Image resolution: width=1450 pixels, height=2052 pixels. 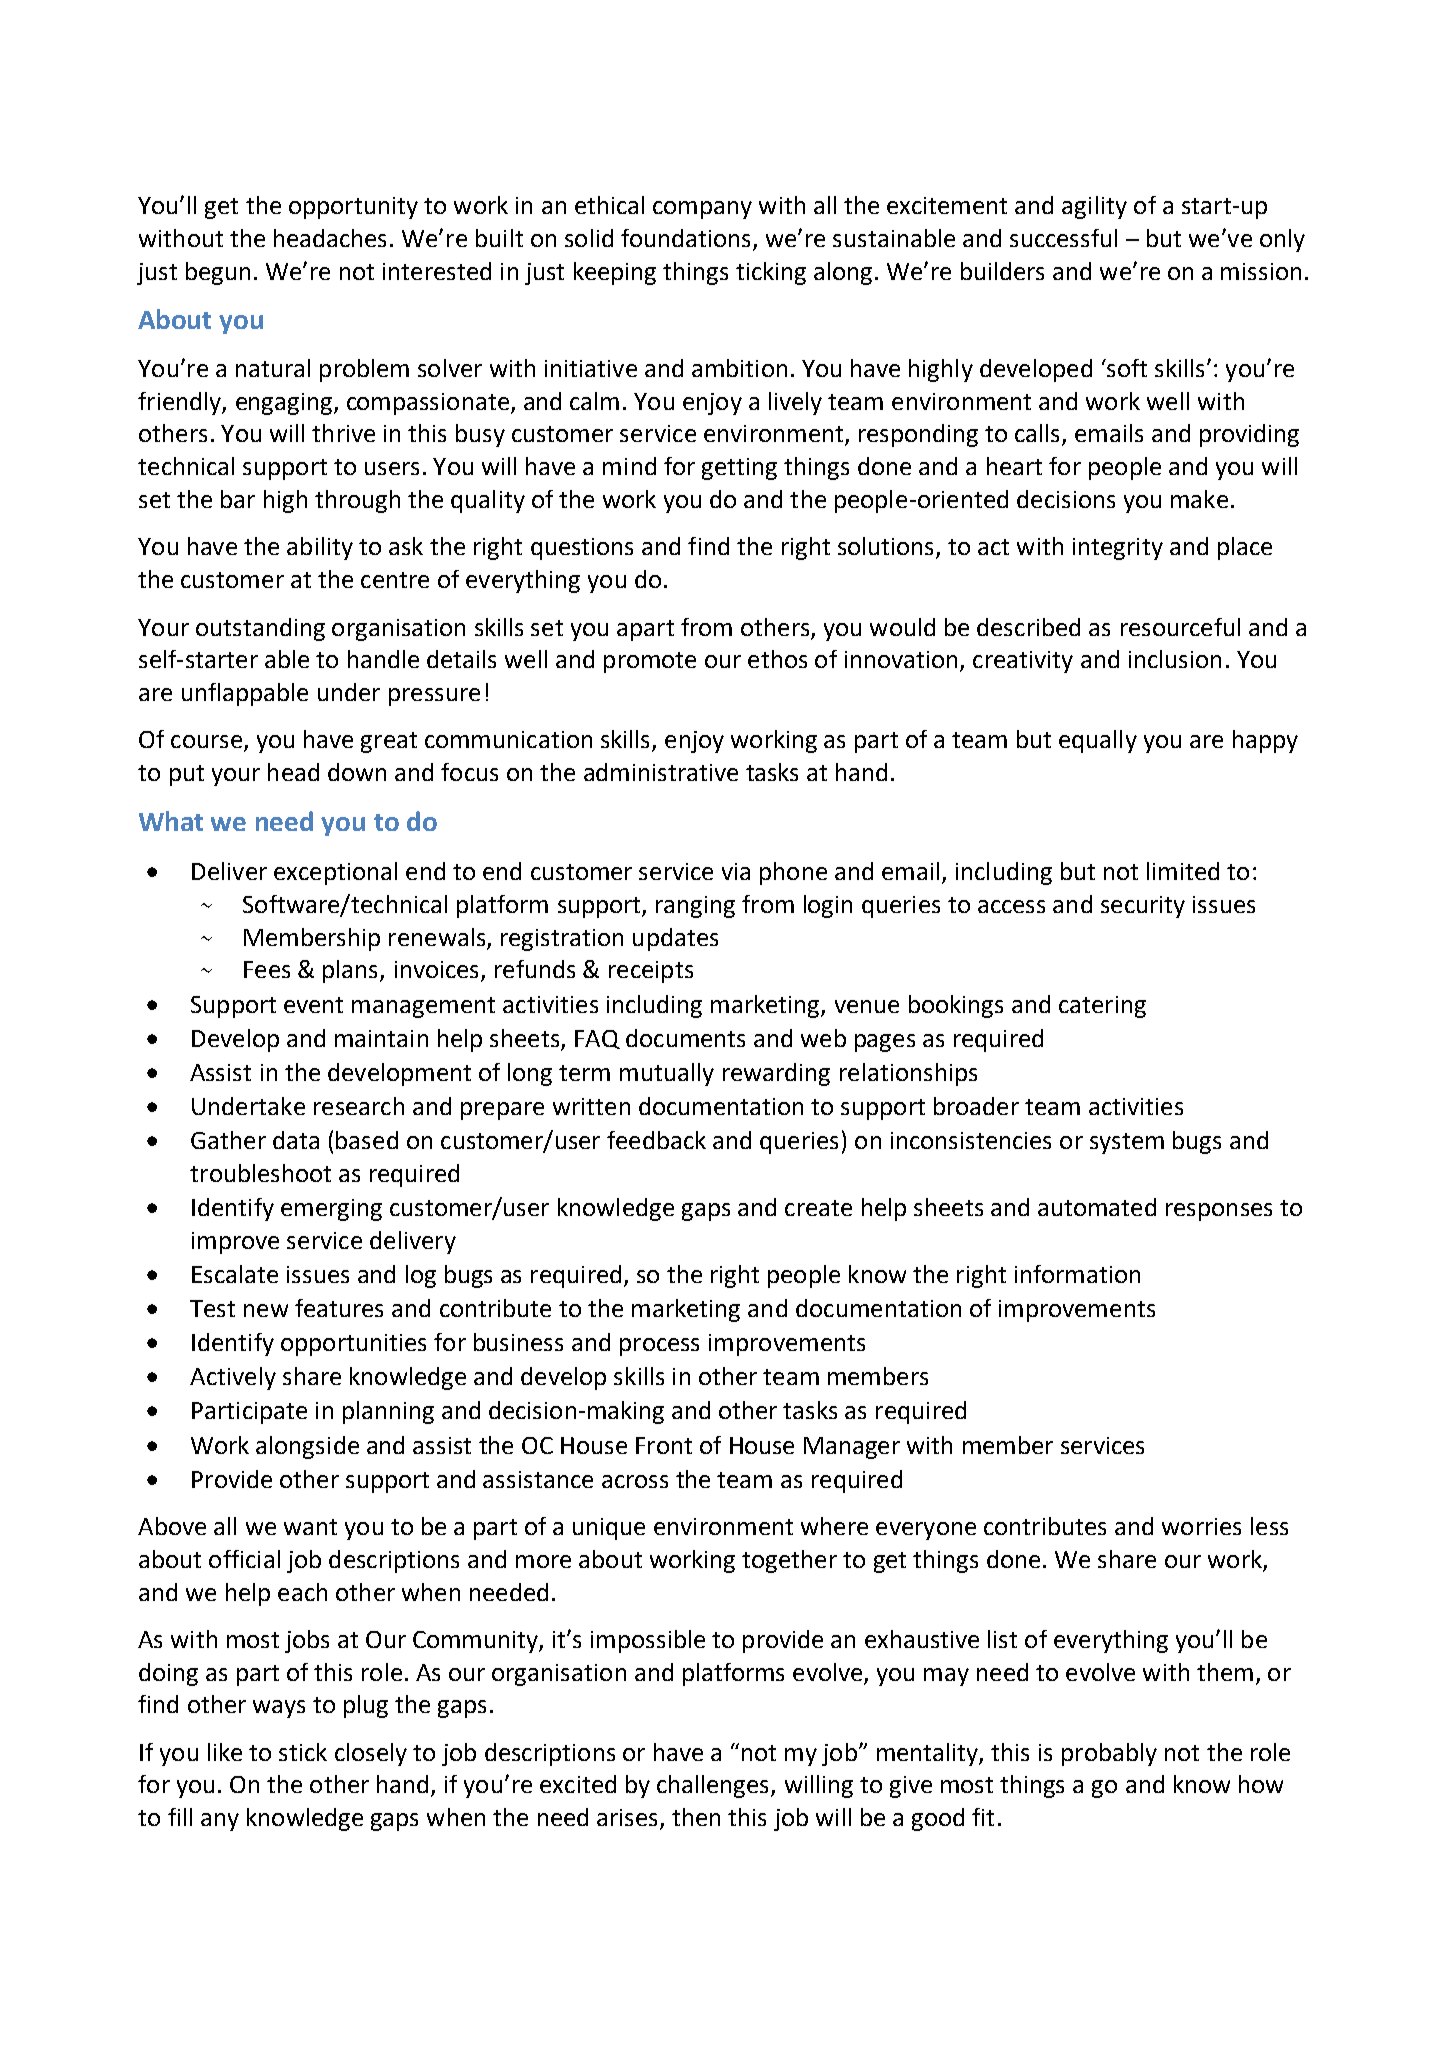 What do you see at coordinates (1077, 1274) in the screenshot?
I see `information` at bounding box center [1077, 1274].
